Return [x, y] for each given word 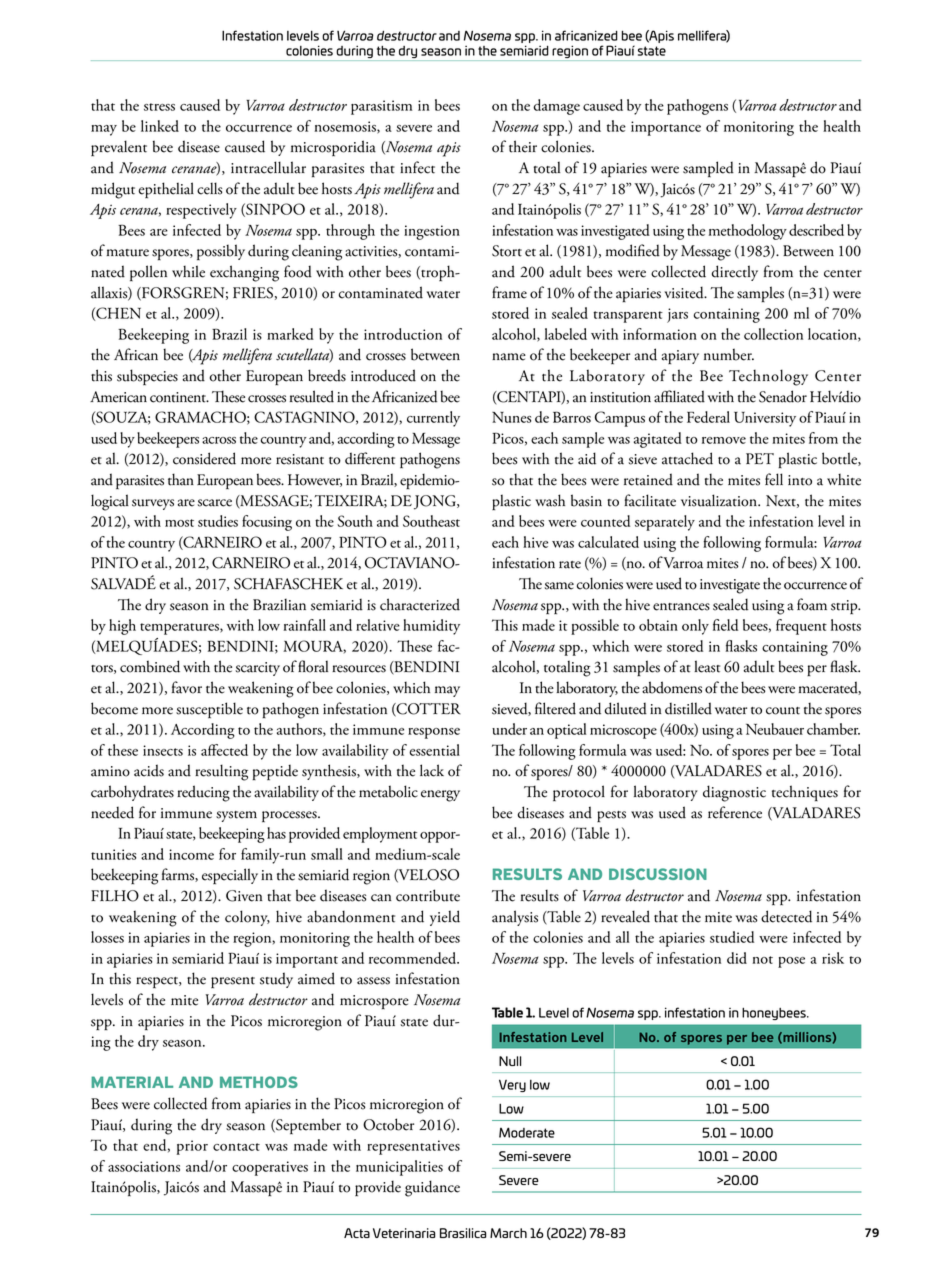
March [508, 1233]
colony [247, 918]
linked [160, 126]
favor [187, 687]
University [765, 419]
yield [445, 918]
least [707, 666]
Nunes [511, 417]
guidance [432, 1188]
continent [179, 397]
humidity [431, 627]
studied [732, 937]
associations [144, 1166]
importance [666, 128]
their [523, 146]
